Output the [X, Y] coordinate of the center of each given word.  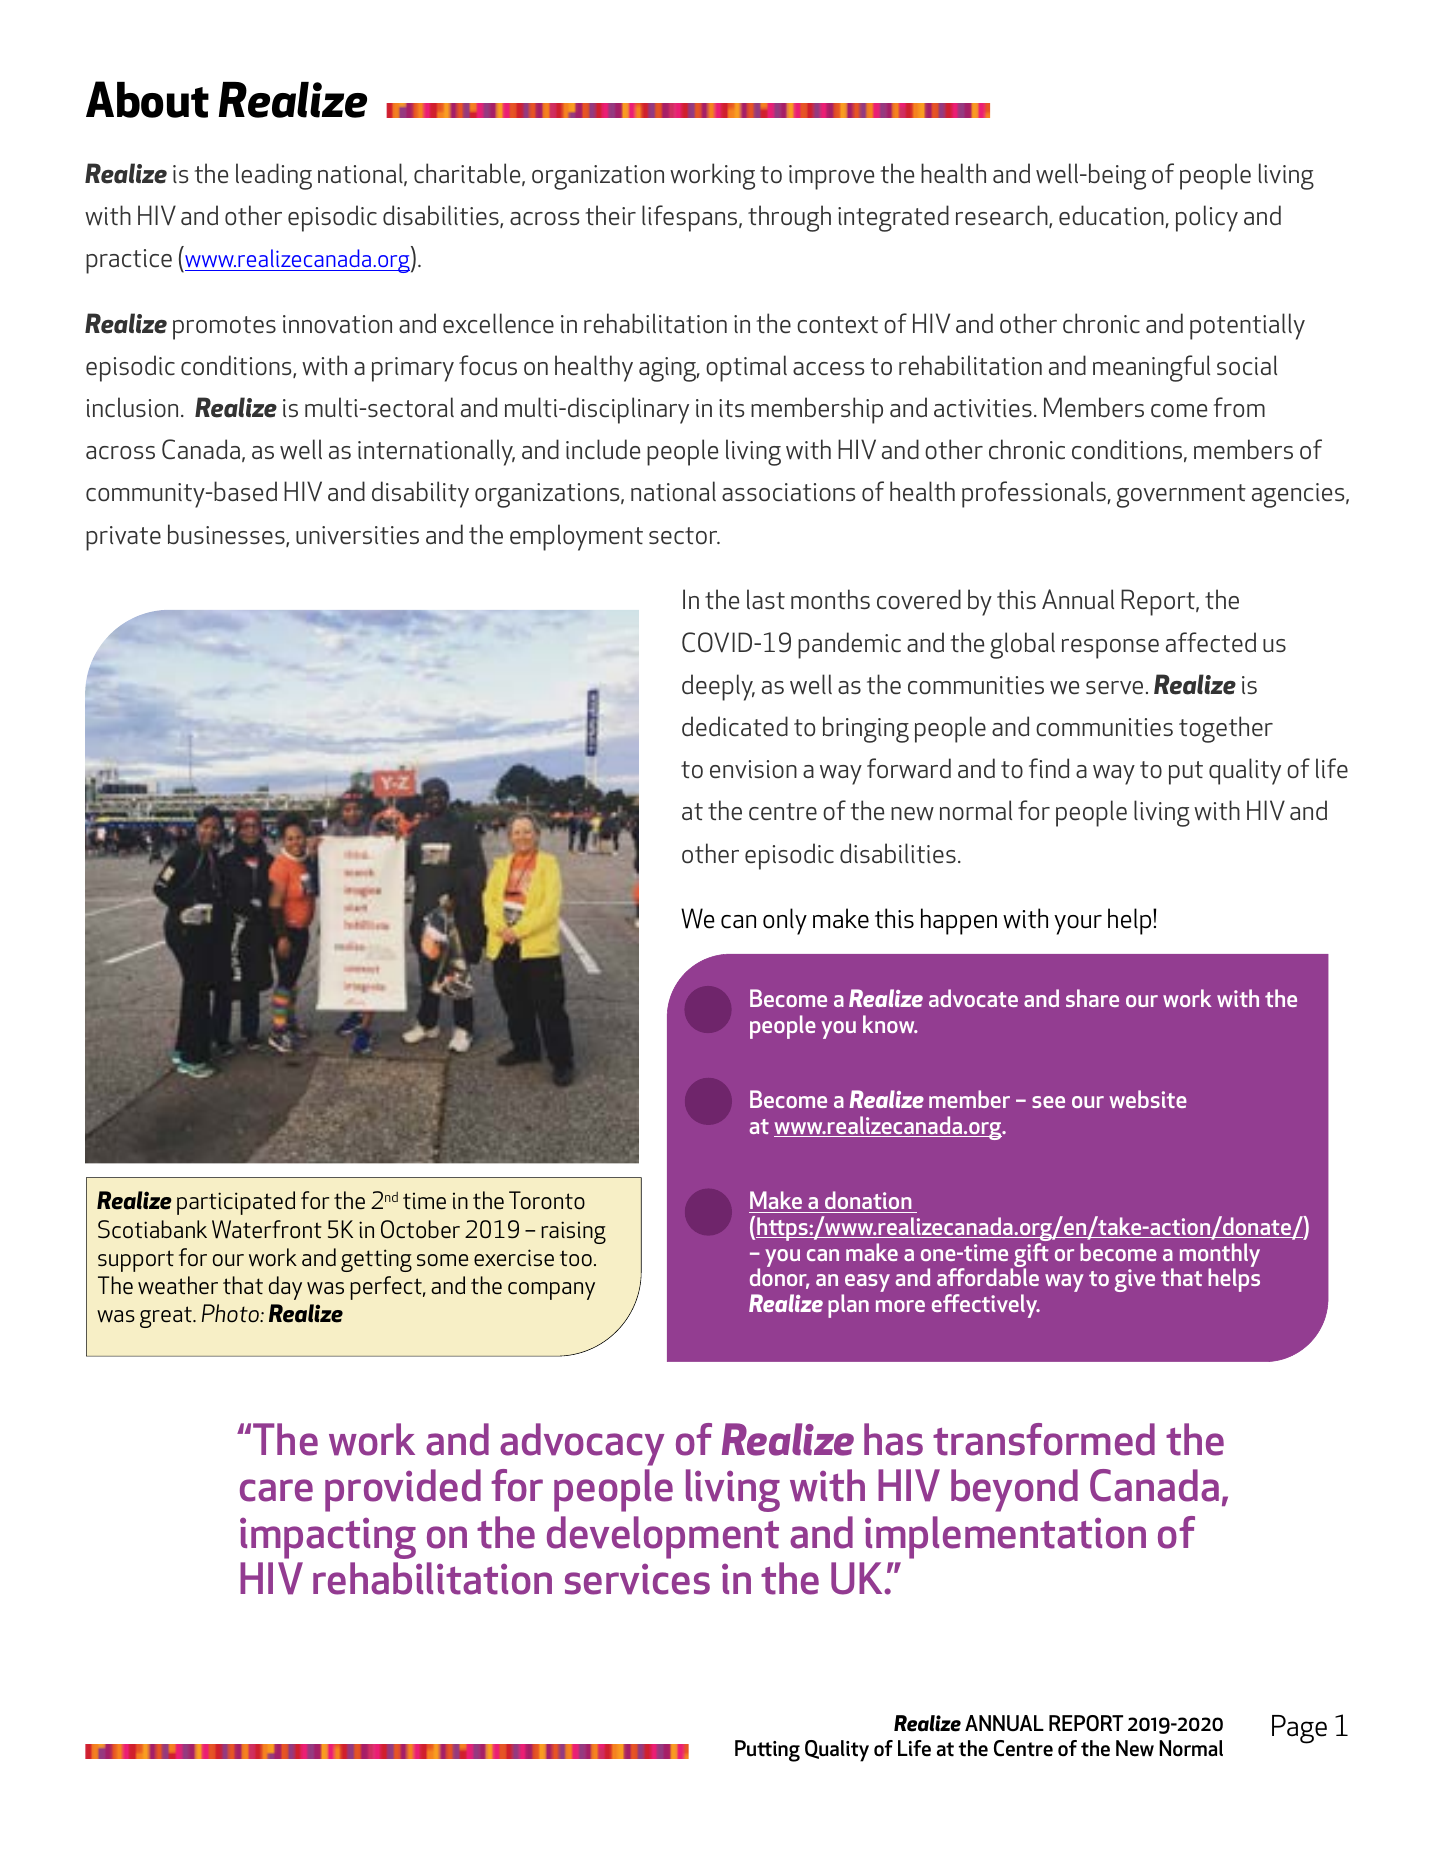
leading [274, 176]
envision [753, 769]
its [731, 408]
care [276, 1490]
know [890, 1024]
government [1181, 496]
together [1226, 729]
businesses [227, 535]
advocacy [582, 1444]
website [1148, 1099]
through [789, 218]
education [1112, 216]
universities [357, 535]
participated [236, 1203]
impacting [328, 1538]
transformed [1044, 1439]
